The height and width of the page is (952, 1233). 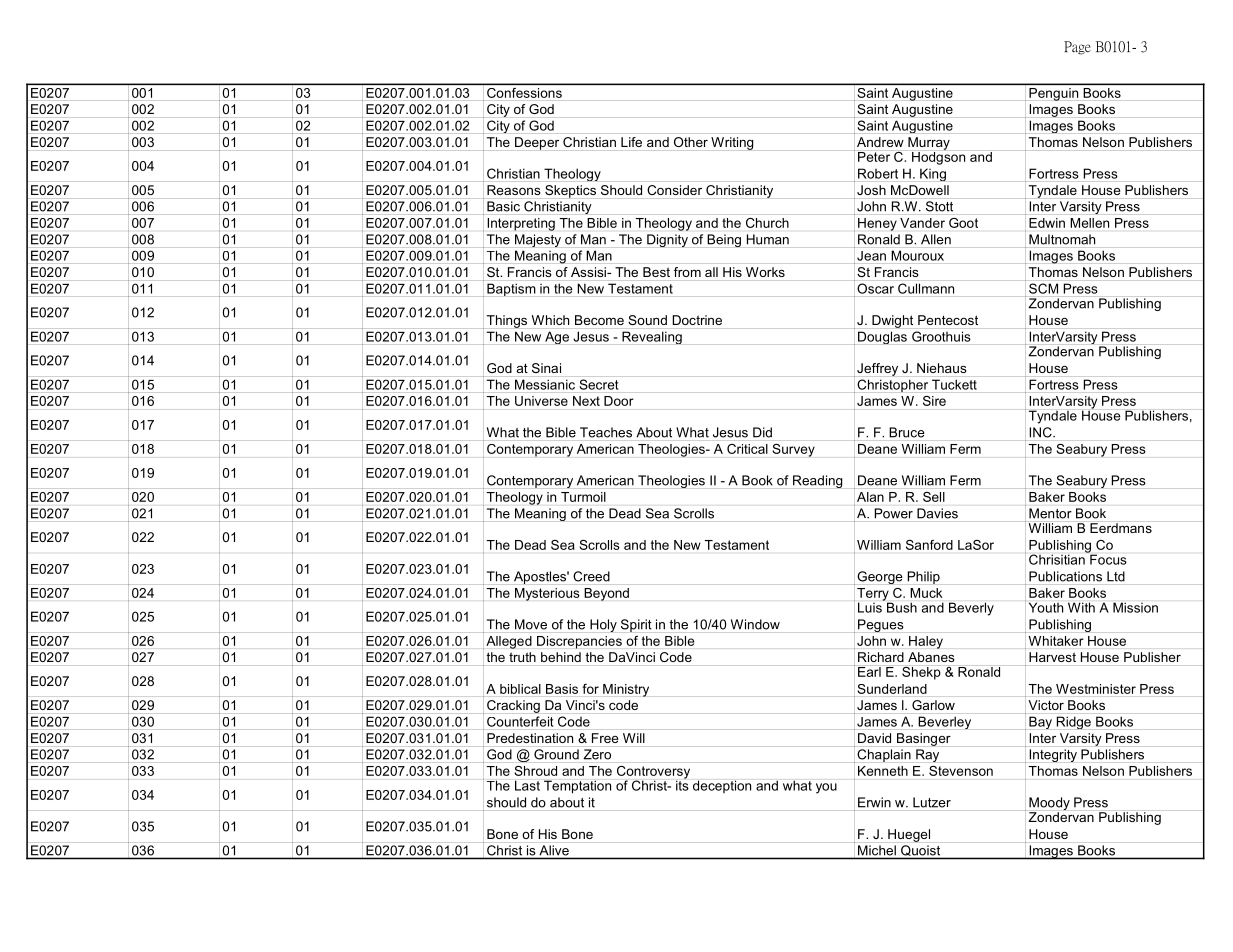 What do you see at coordinates (599, 320) in the page?
I see `Become` at bounding box center [599, 320].
